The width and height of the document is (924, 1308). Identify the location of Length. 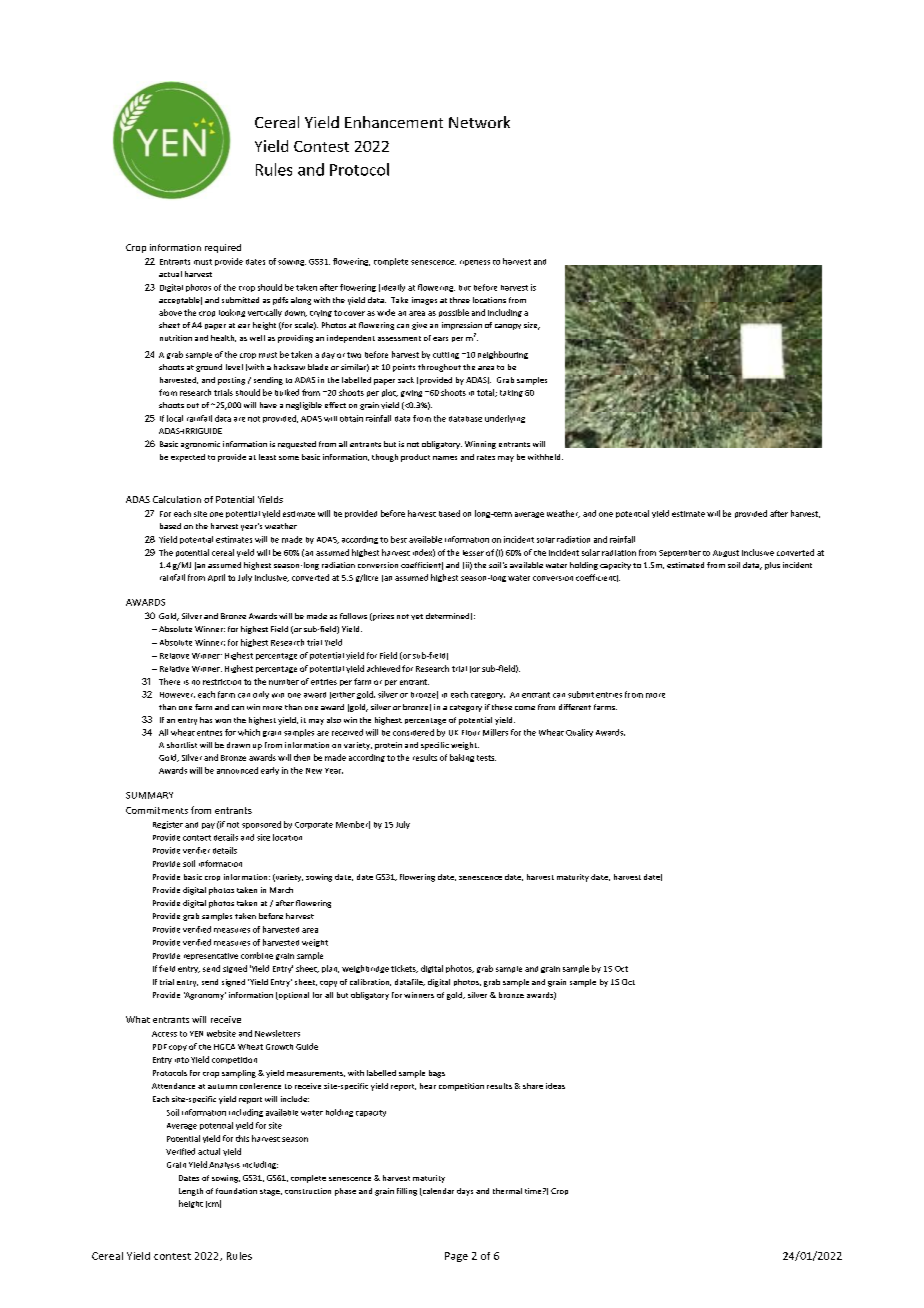
(191, 1192).
